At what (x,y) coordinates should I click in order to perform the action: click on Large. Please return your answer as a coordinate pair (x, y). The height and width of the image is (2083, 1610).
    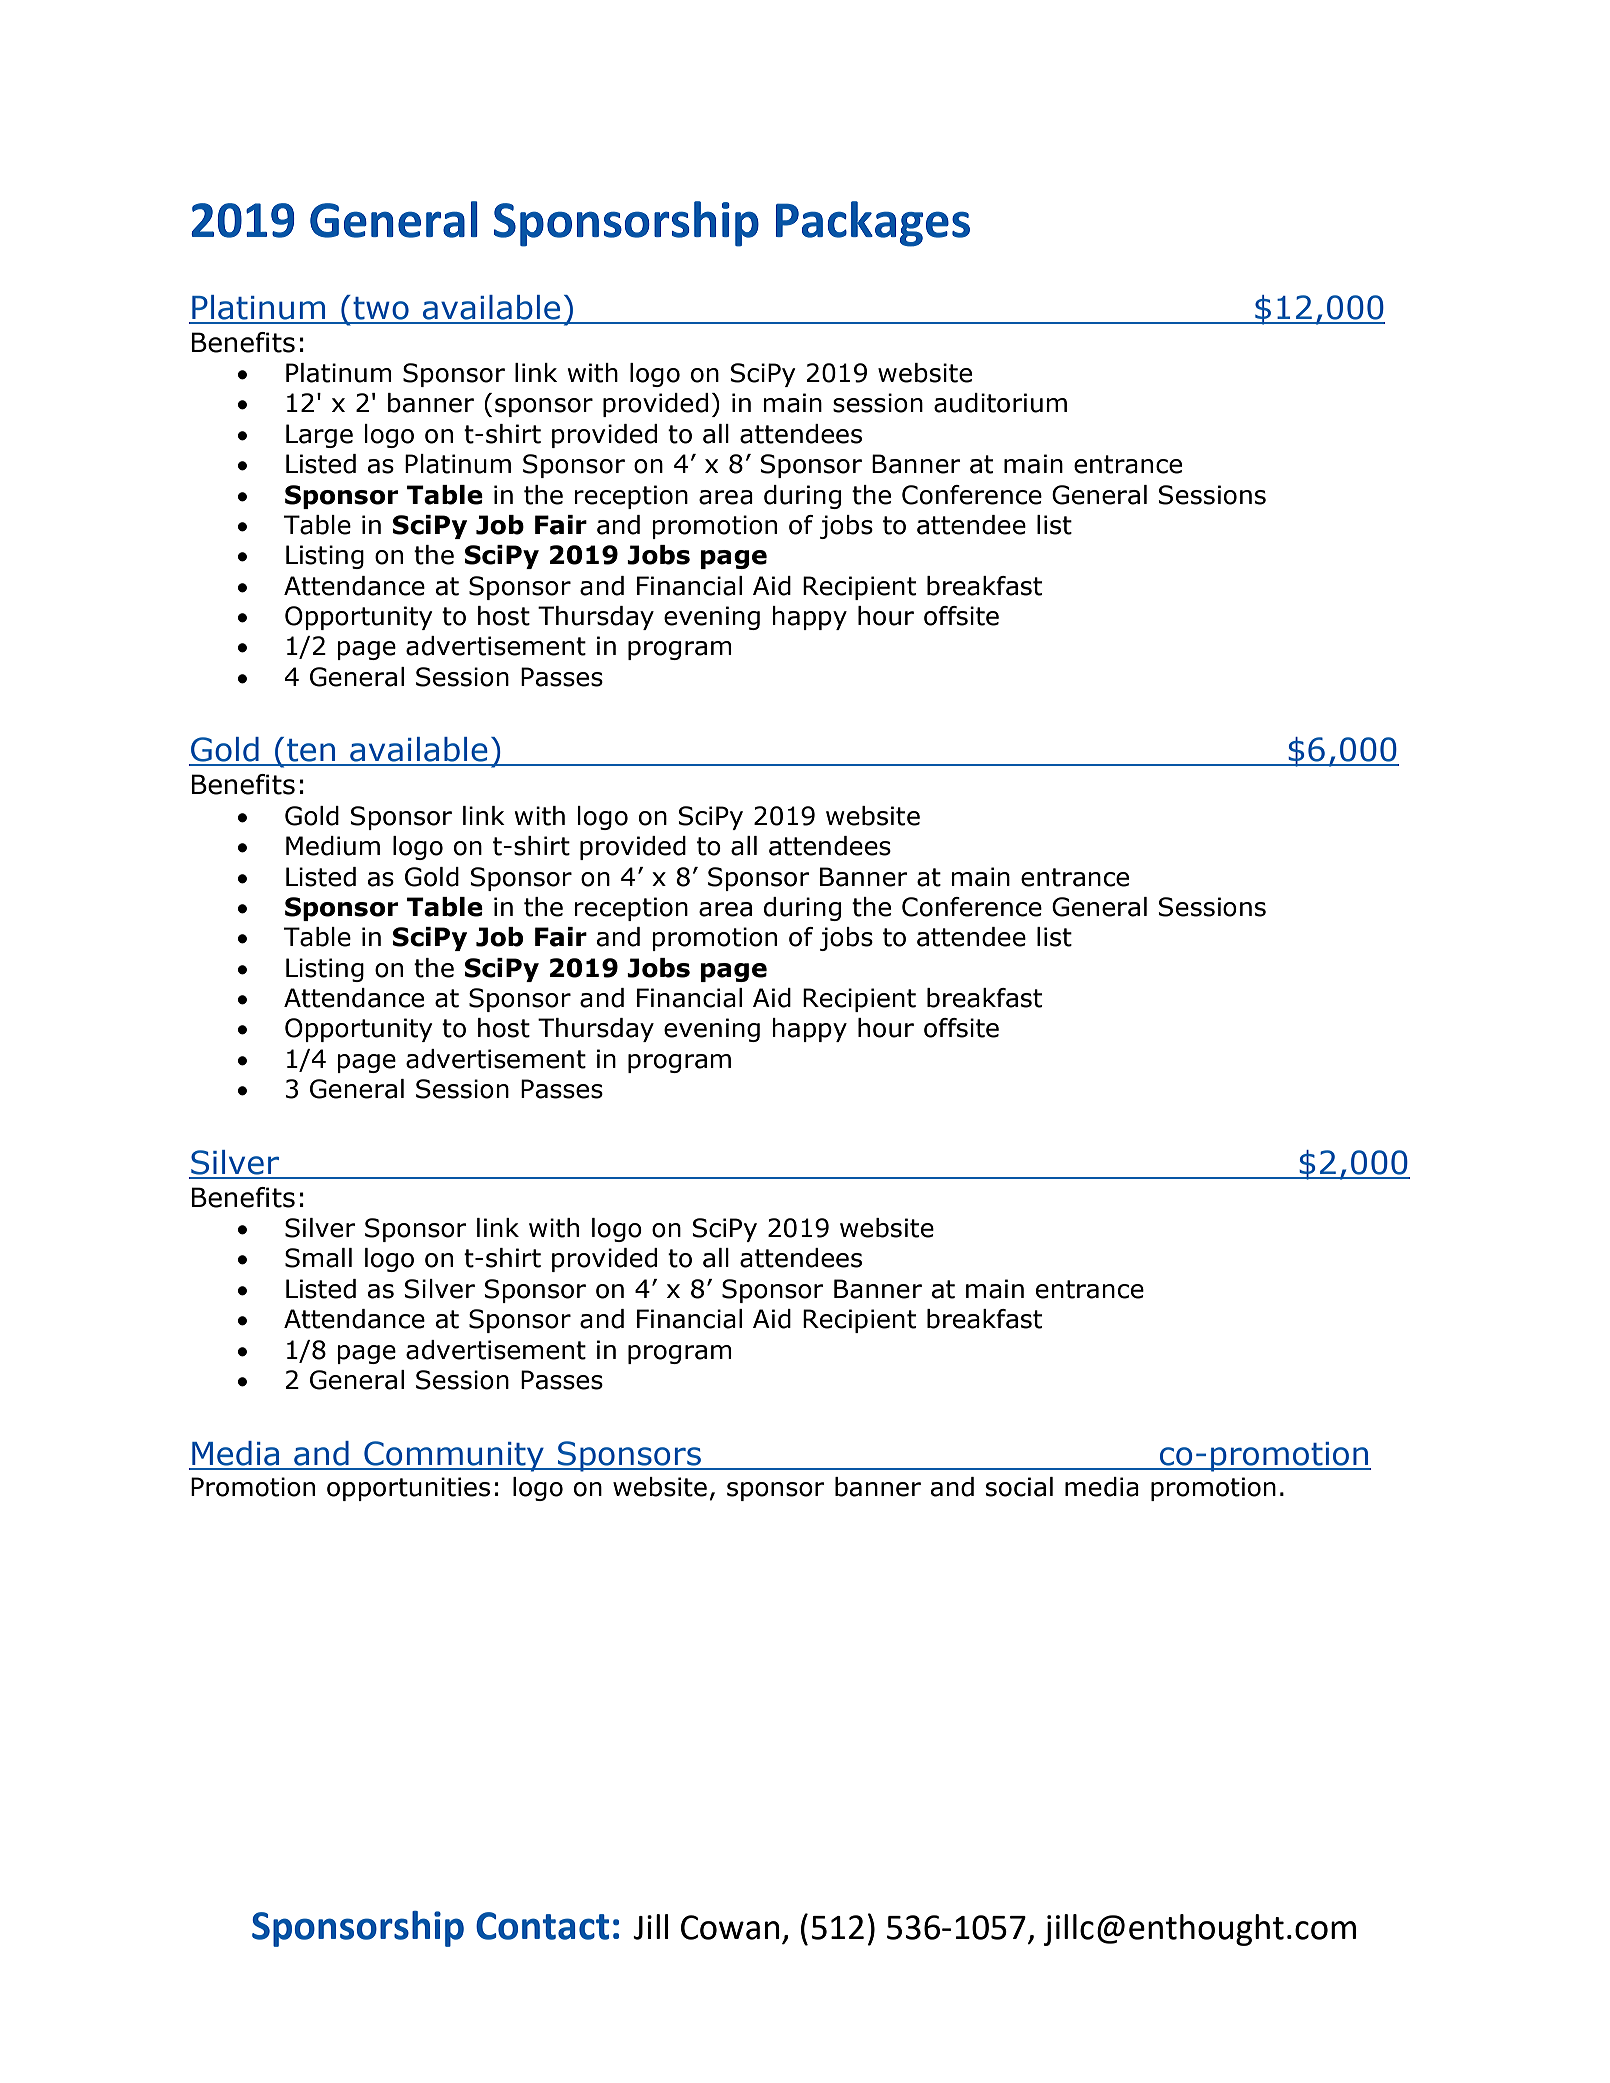
    Looking at the image, I should click on (319, 436).
